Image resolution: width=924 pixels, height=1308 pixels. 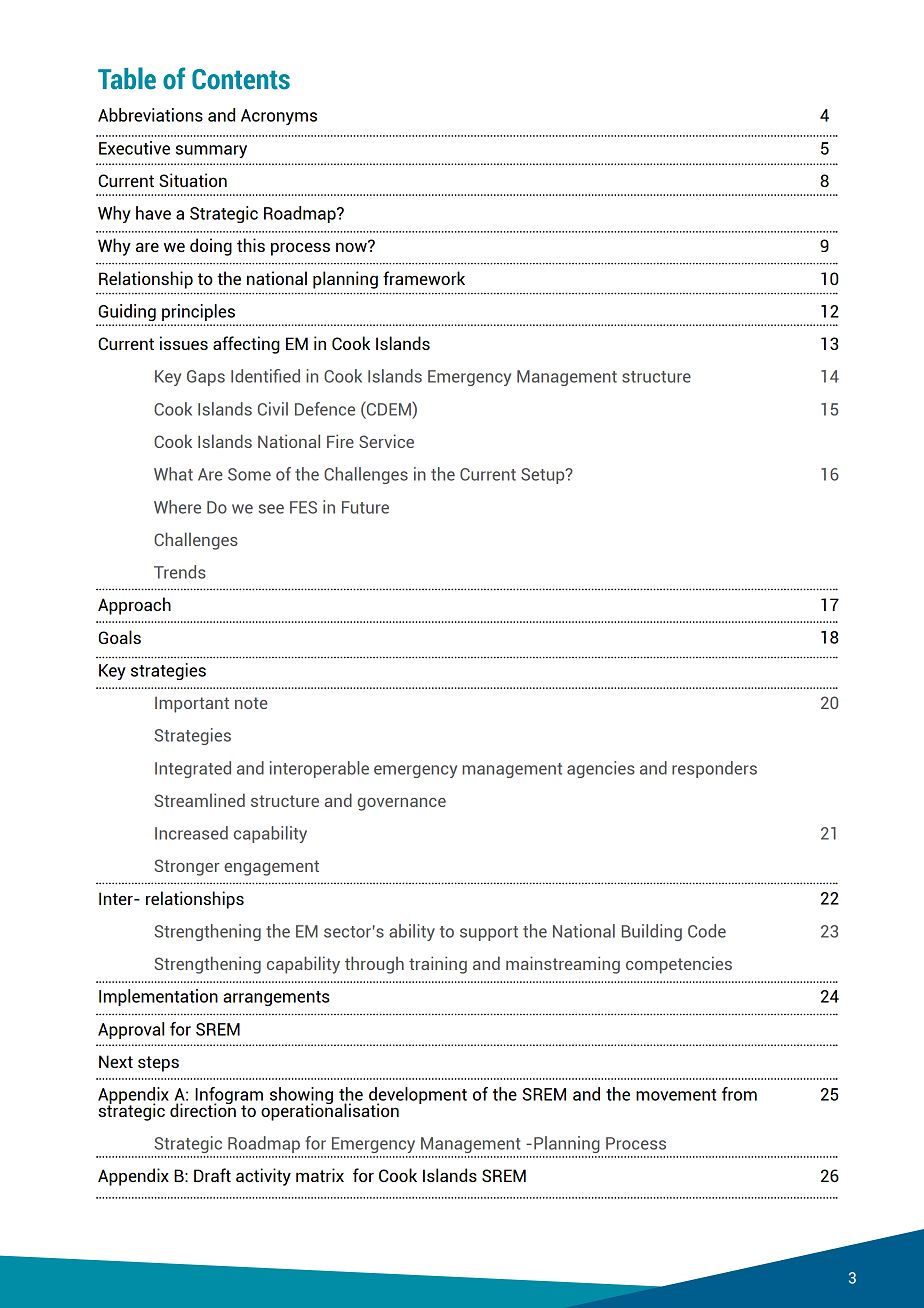 What do you see at coordinates (676, 1095) in the page?
I see `movement` at bounding box center [676, 1095].
